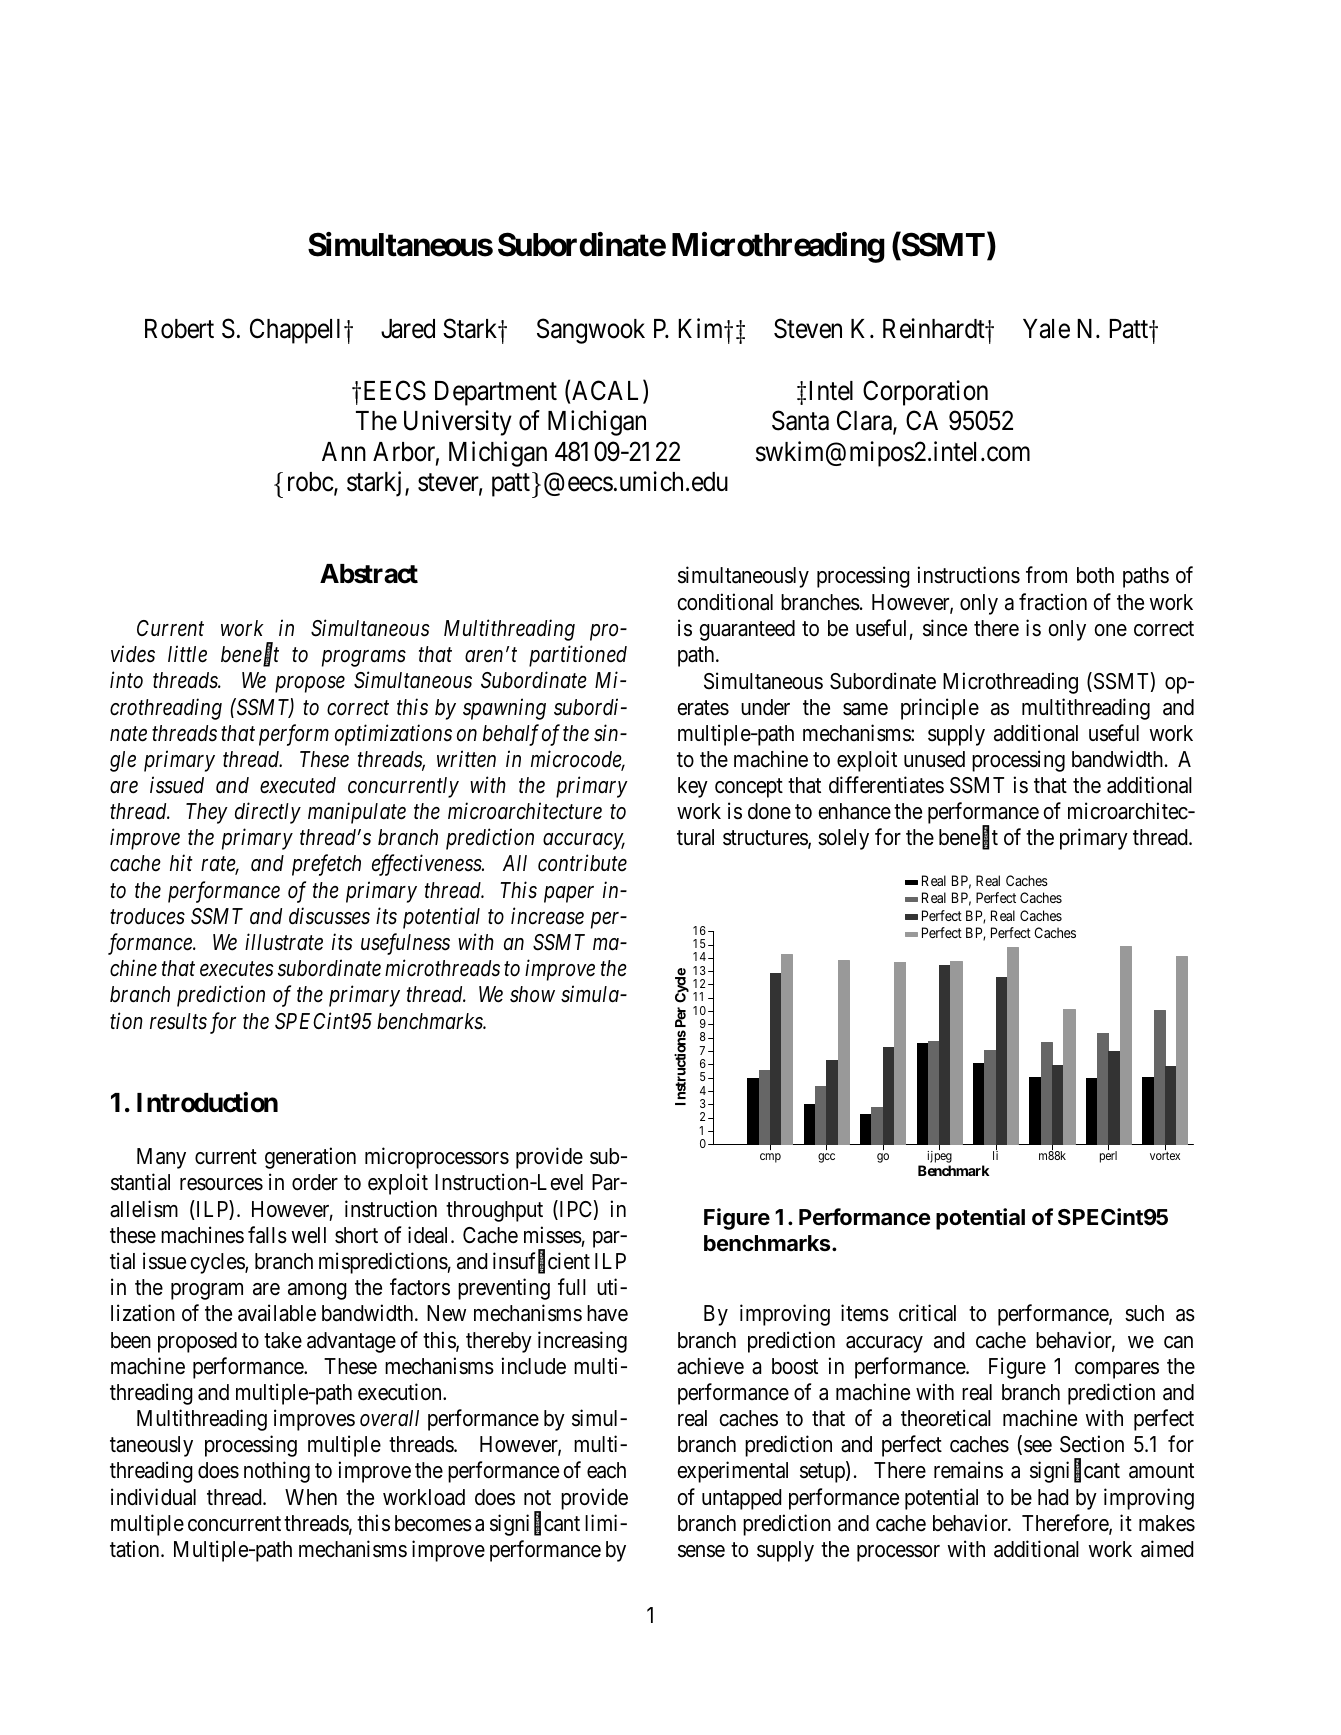 The height and width of the screenshot is (1735, 1341). What do you see at coordinates (553, 1235) in the screenshot?
I see `misses` at bounding box center [553, 1235].
